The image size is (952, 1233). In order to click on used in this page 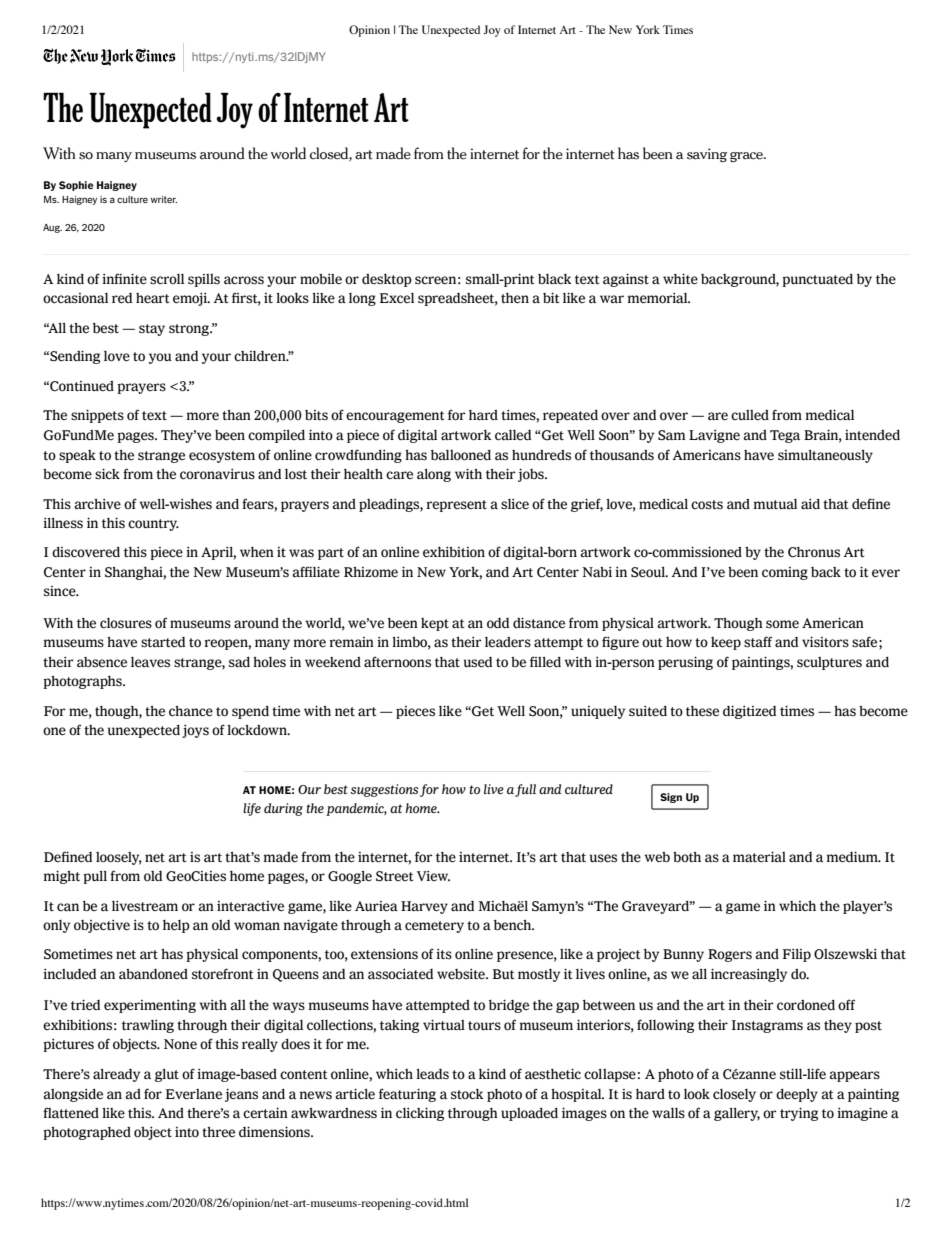, I will do `click(478, 662)`.
